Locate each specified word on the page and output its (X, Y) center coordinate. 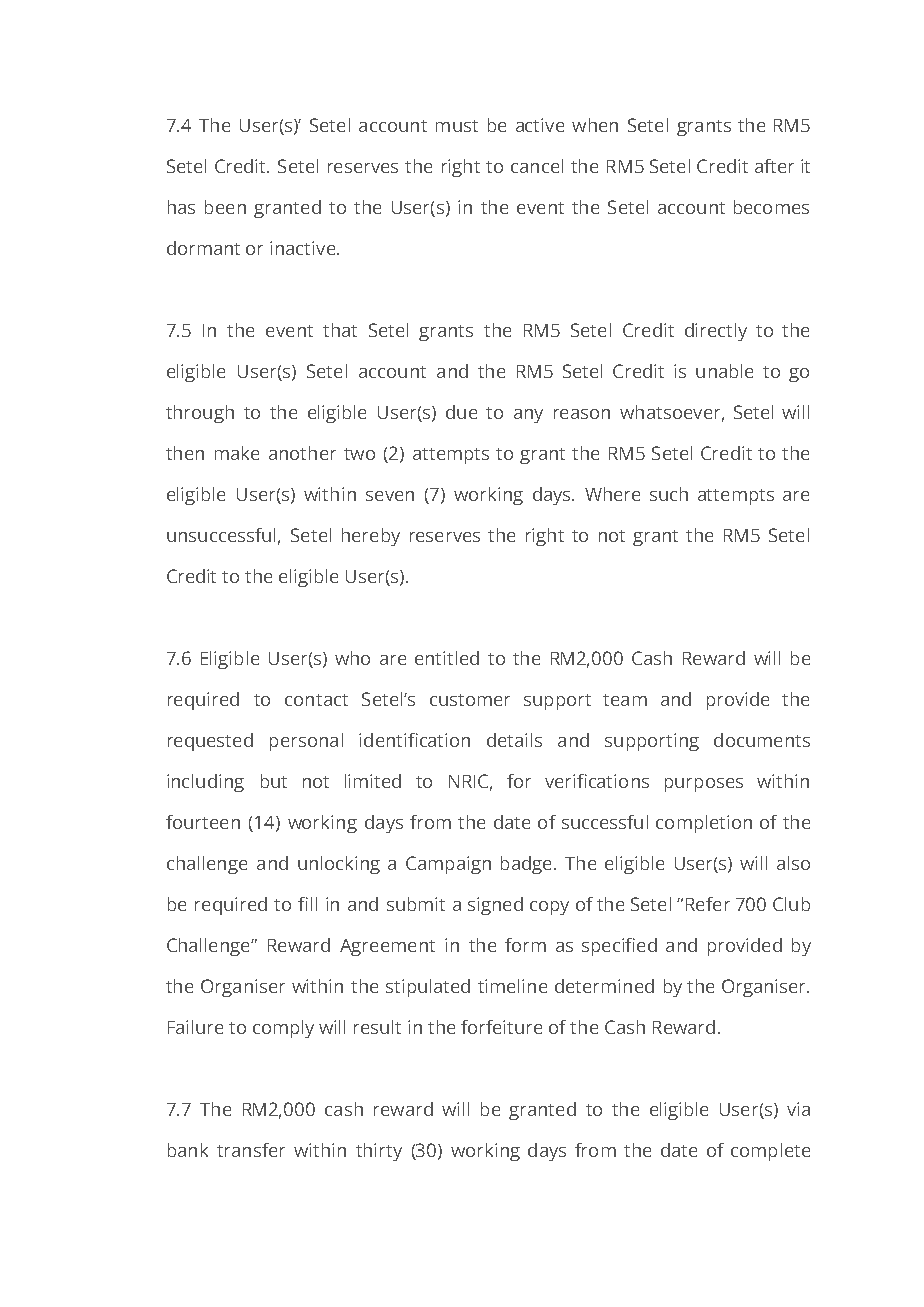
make (237, 453)
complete (770, 1152)
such (669, 494)
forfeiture (501, 1027)
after (774, 166)
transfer (251, 1150)
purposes (704, 785)
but (274, 781)
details (514, 740)
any (528, 416)
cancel (537, 166)
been (225, 207)
